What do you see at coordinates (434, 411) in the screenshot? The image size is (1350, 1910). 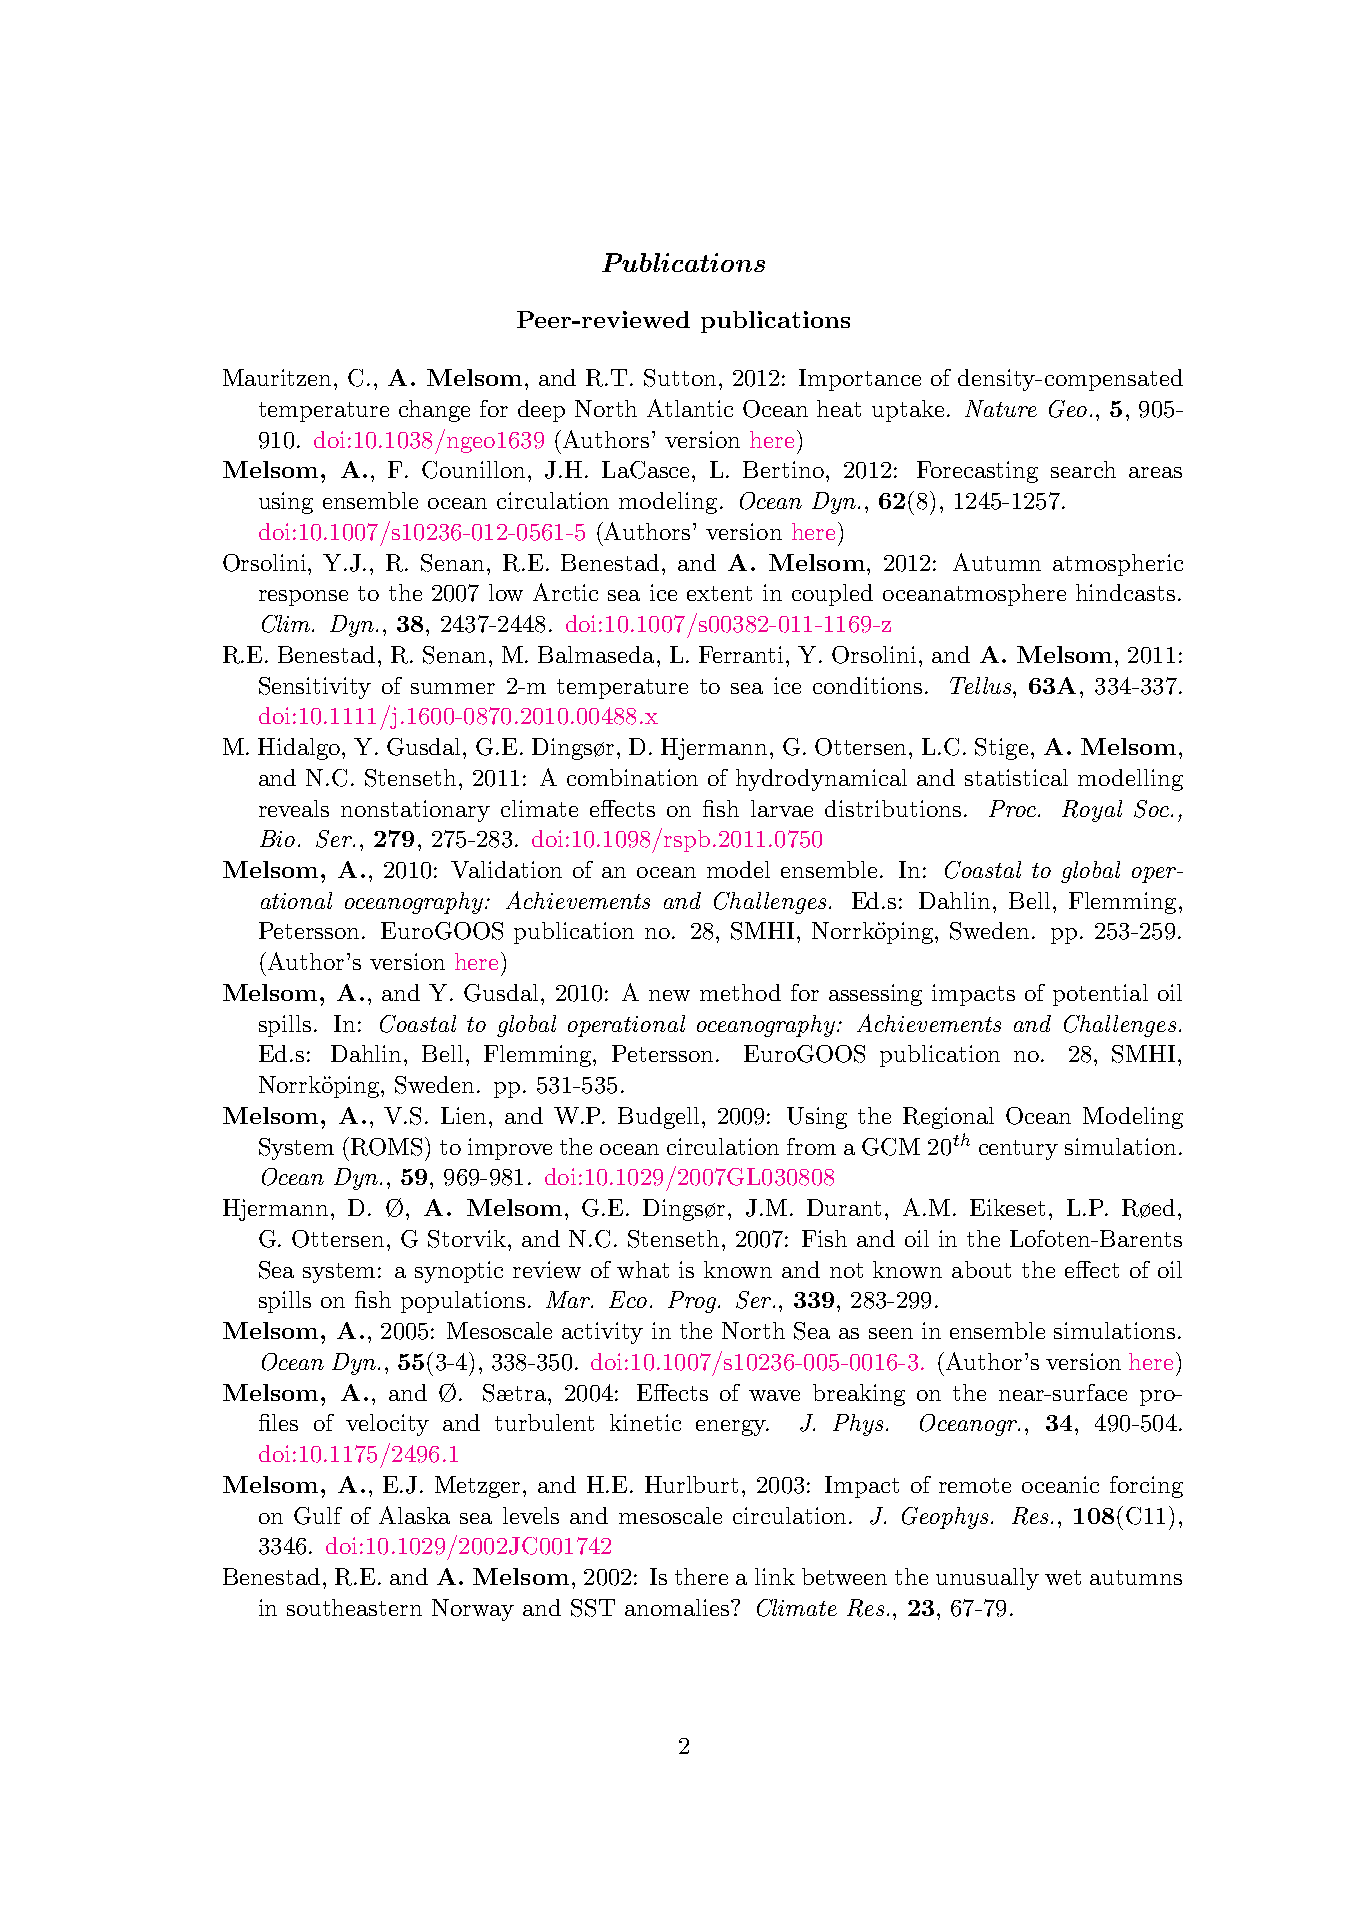 I see `change` at bounding box center [434, 411].
